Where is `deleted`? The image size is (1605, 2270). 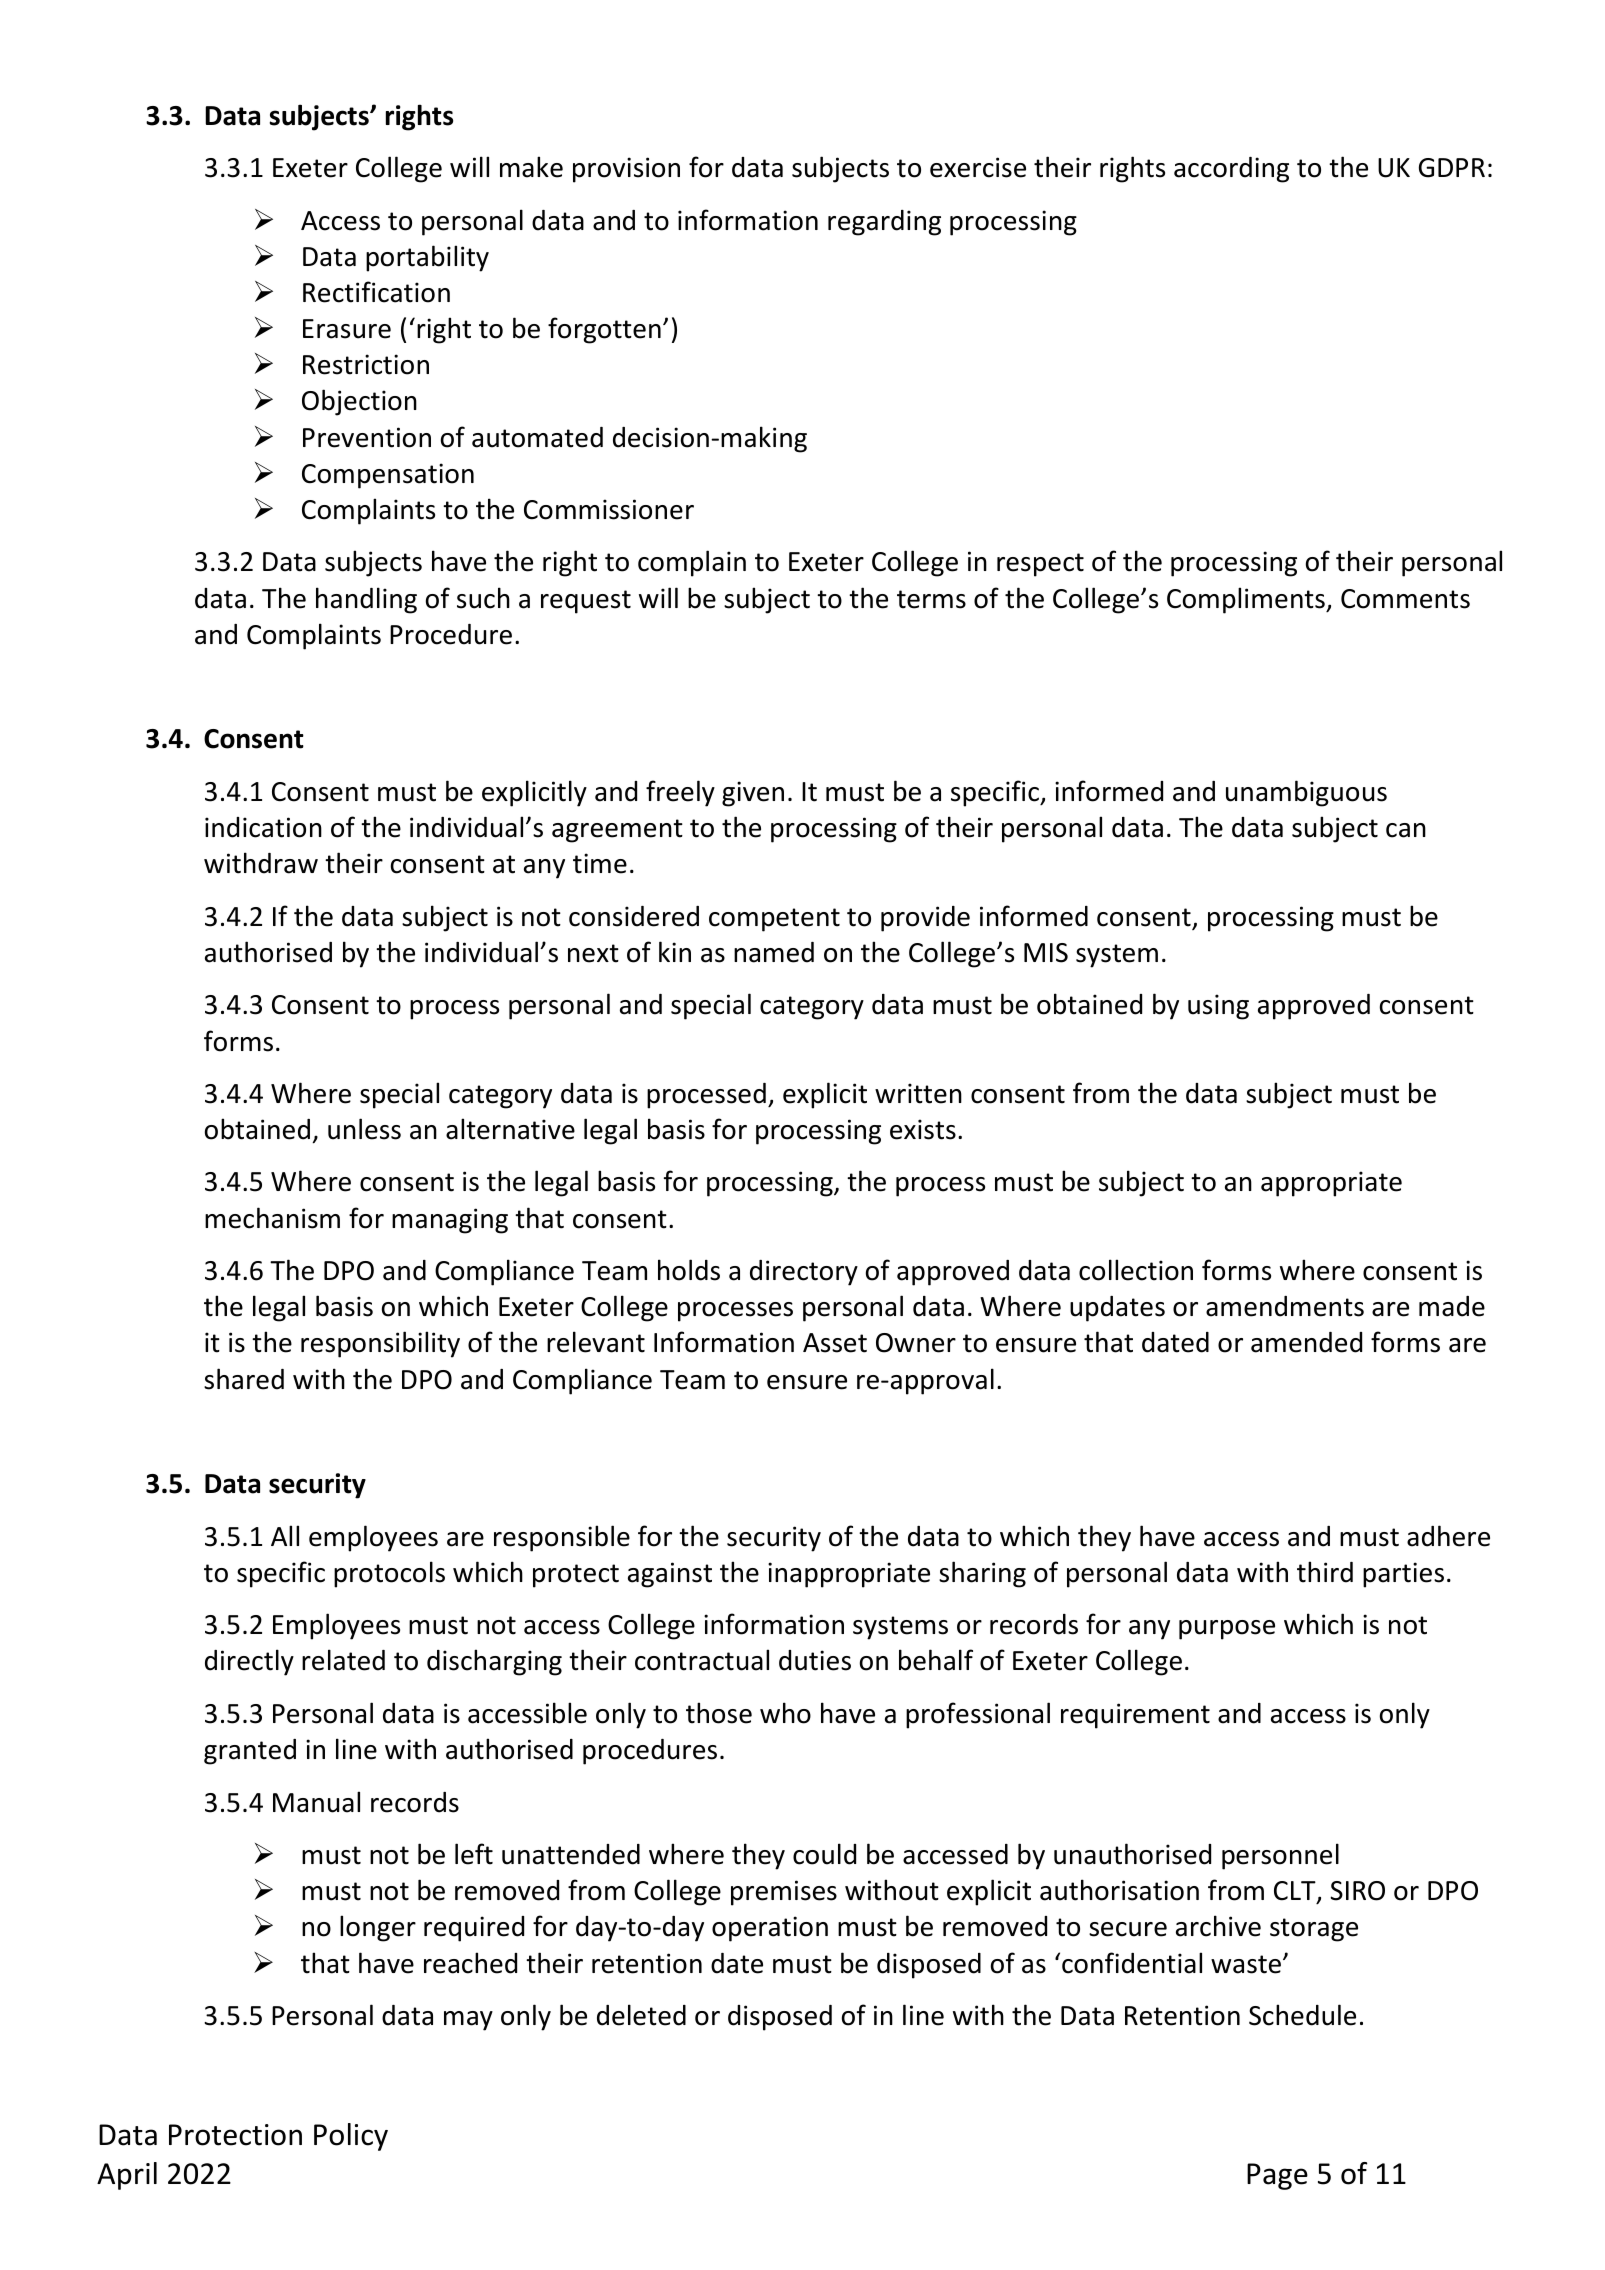 deleted is located at coordinates (641, 2015).
